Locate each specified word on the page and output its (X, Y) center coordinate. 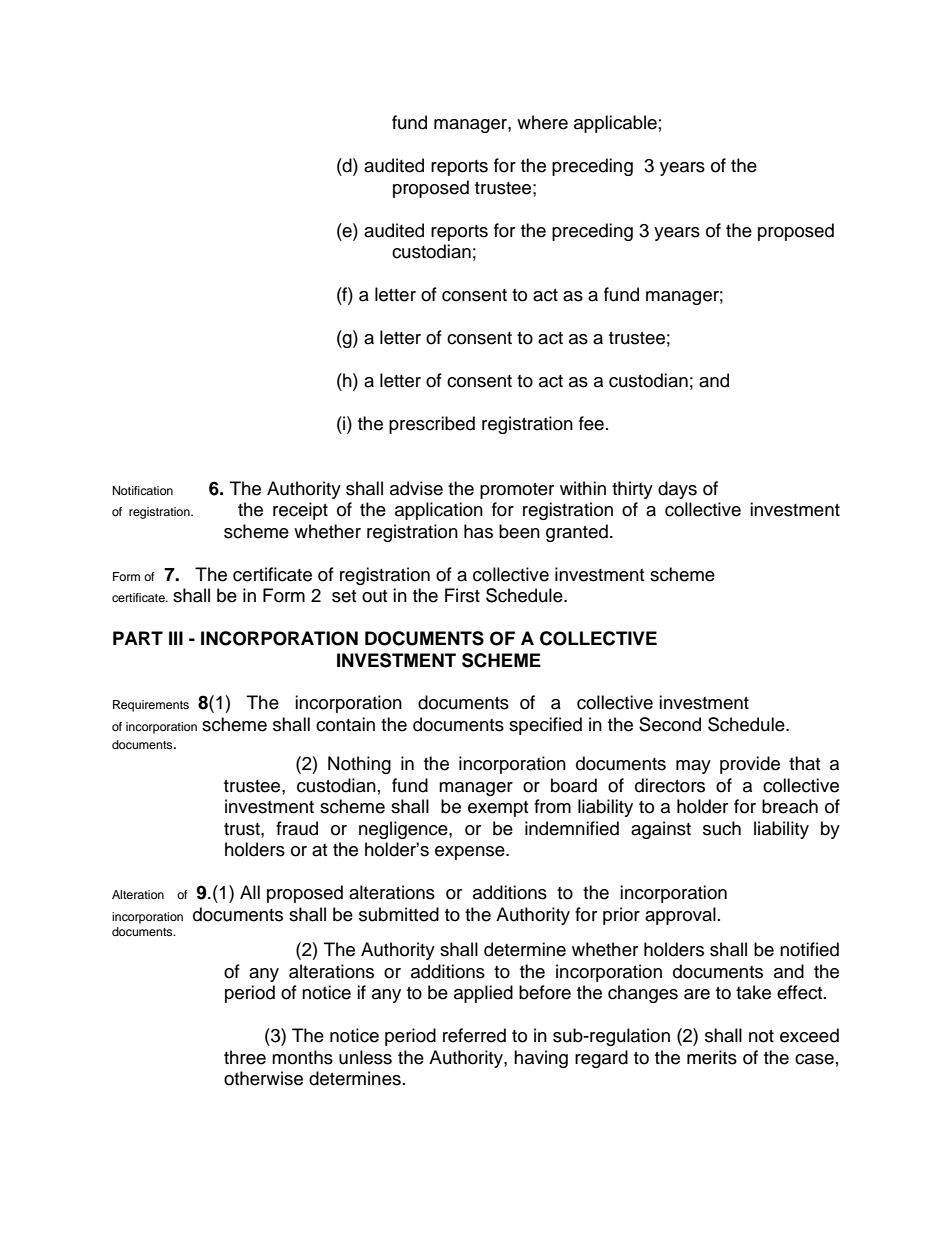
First (462, 595)
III (176, 638)
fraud (297, 828)
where (542, 122)
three (245, 1057)
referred (474, 1035)
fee (591, 423)
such (722, 828)
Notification (143, 490)
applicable (615, 124)
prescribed (432, 425)
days (677, 490)
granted (577, 533)
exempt (498, 809)
